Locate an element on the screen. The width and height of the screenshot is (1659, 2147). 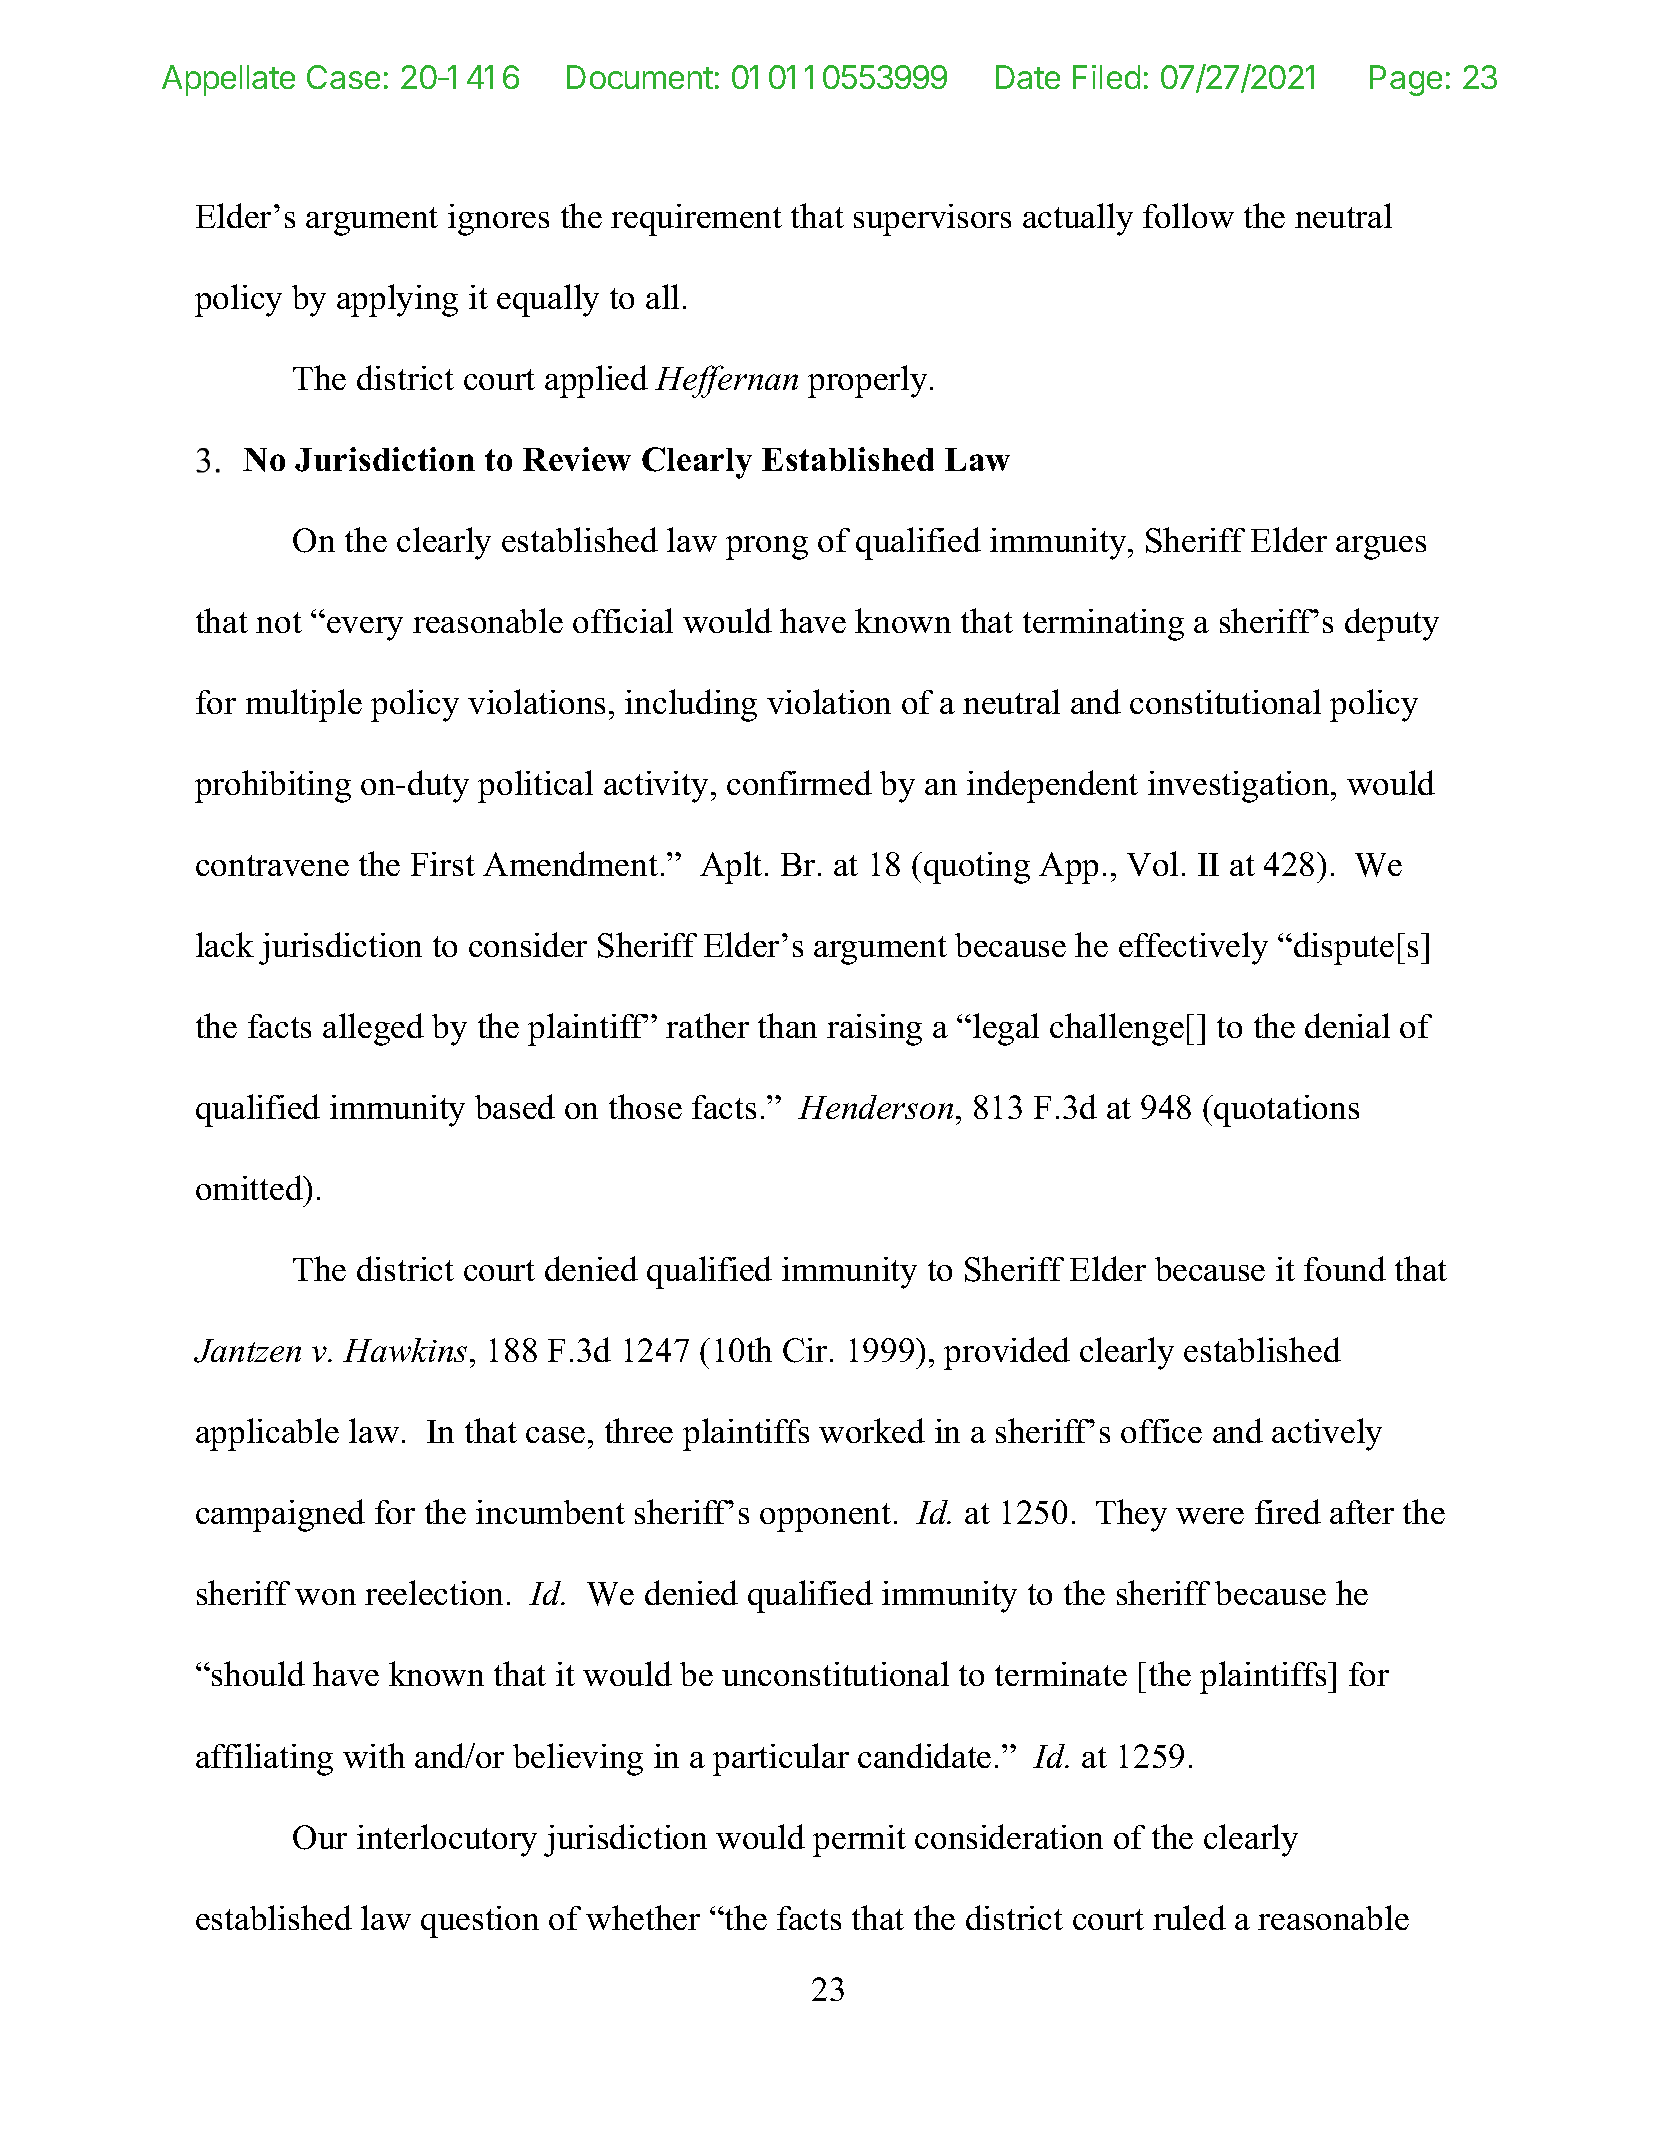
supervisors is located at coordinates (932, 220).
